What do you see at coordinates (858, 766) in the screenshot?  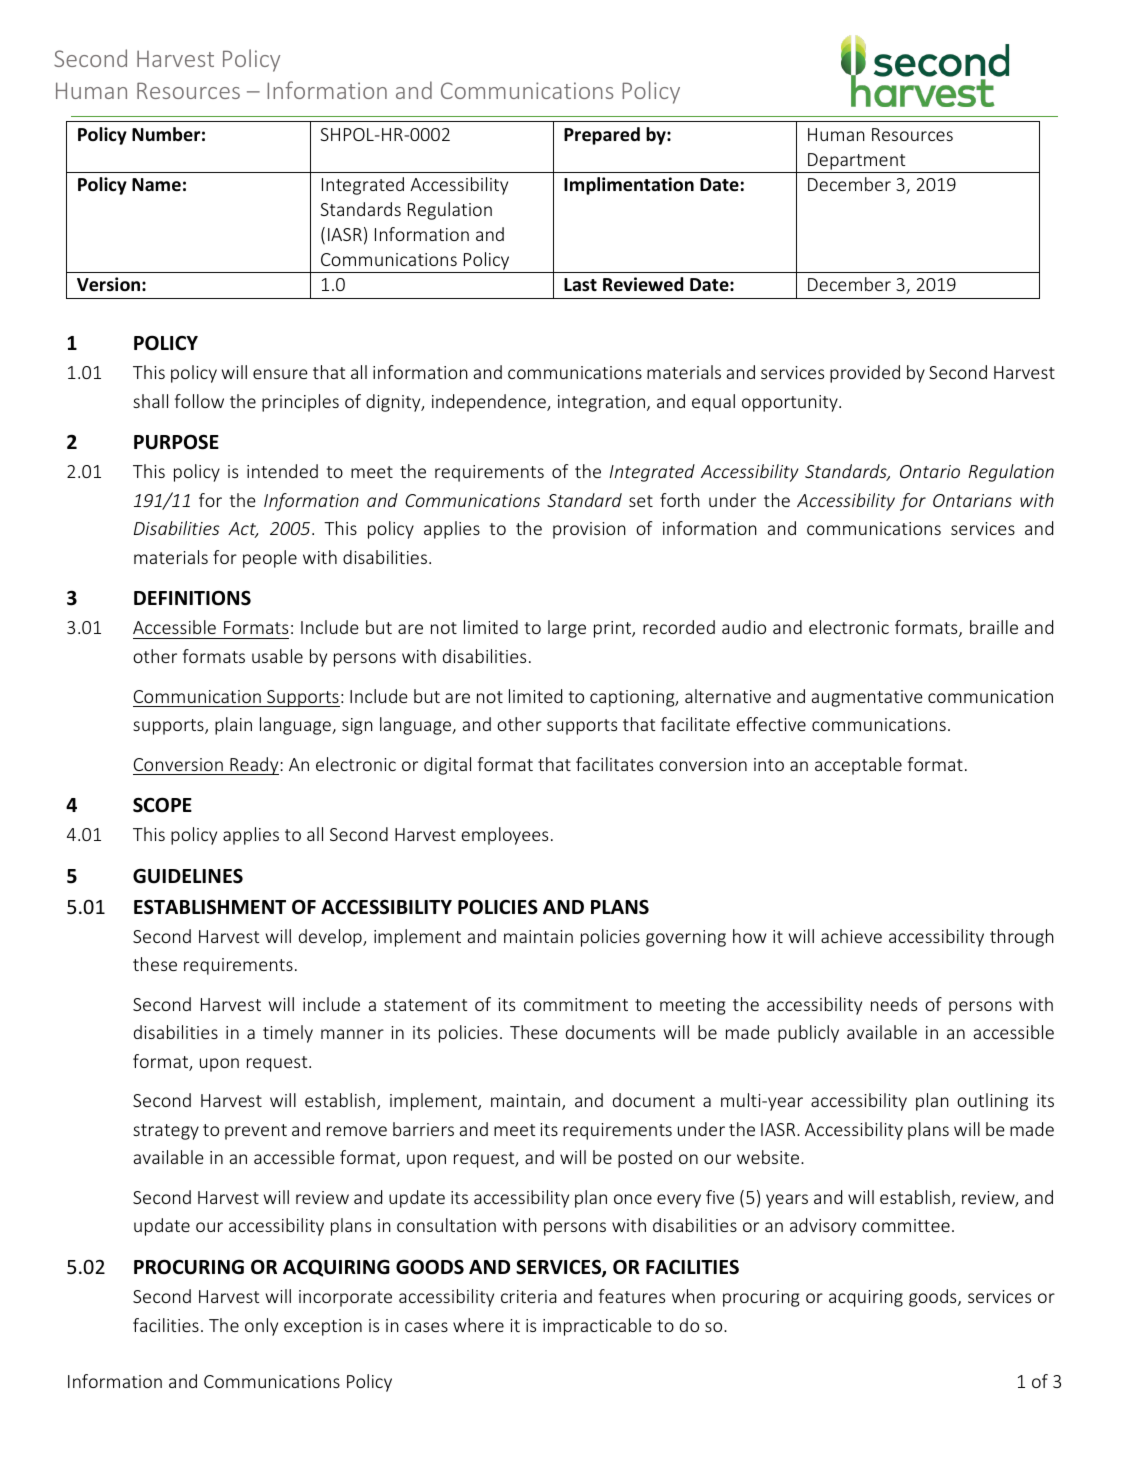 I see `acceptable` at bounding box center [858, 766].
